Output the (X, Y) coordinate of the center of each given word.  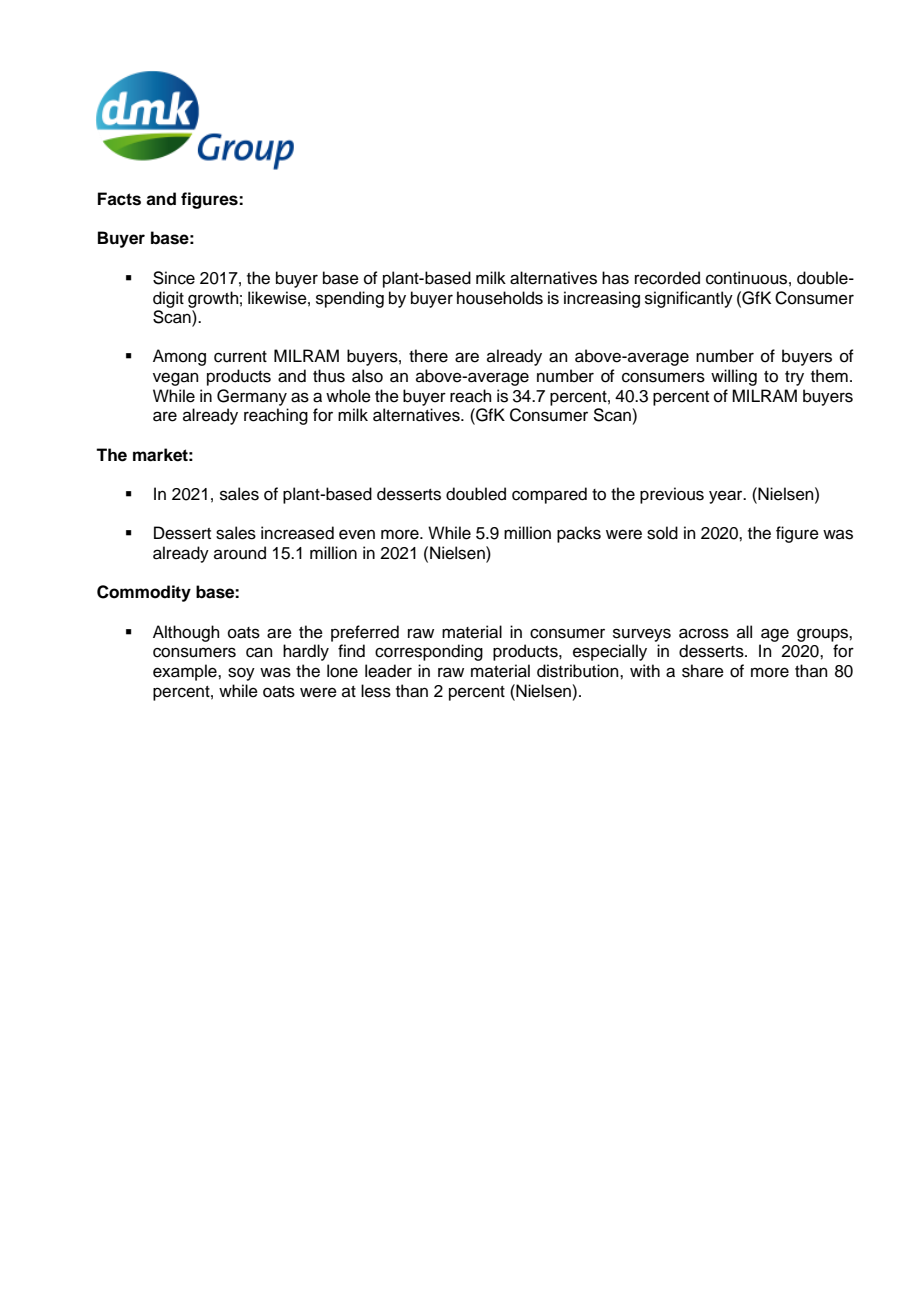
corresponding (429, 652)
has (615, 278)
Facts (119, 199)
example (186, 672)
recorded (667, 278)
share (703, 671)
